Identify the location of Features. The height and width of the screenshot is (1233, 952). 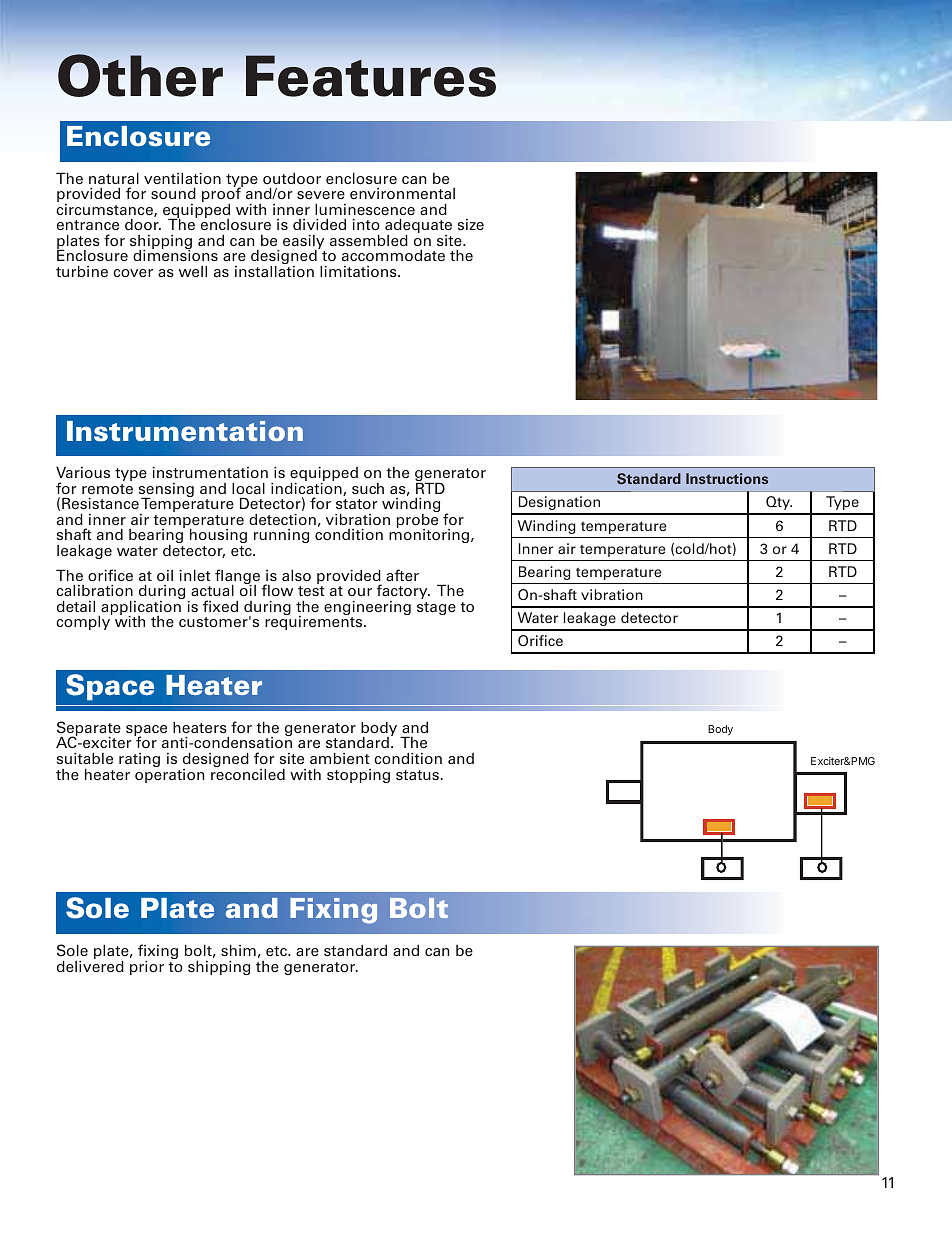
(371, 76).
